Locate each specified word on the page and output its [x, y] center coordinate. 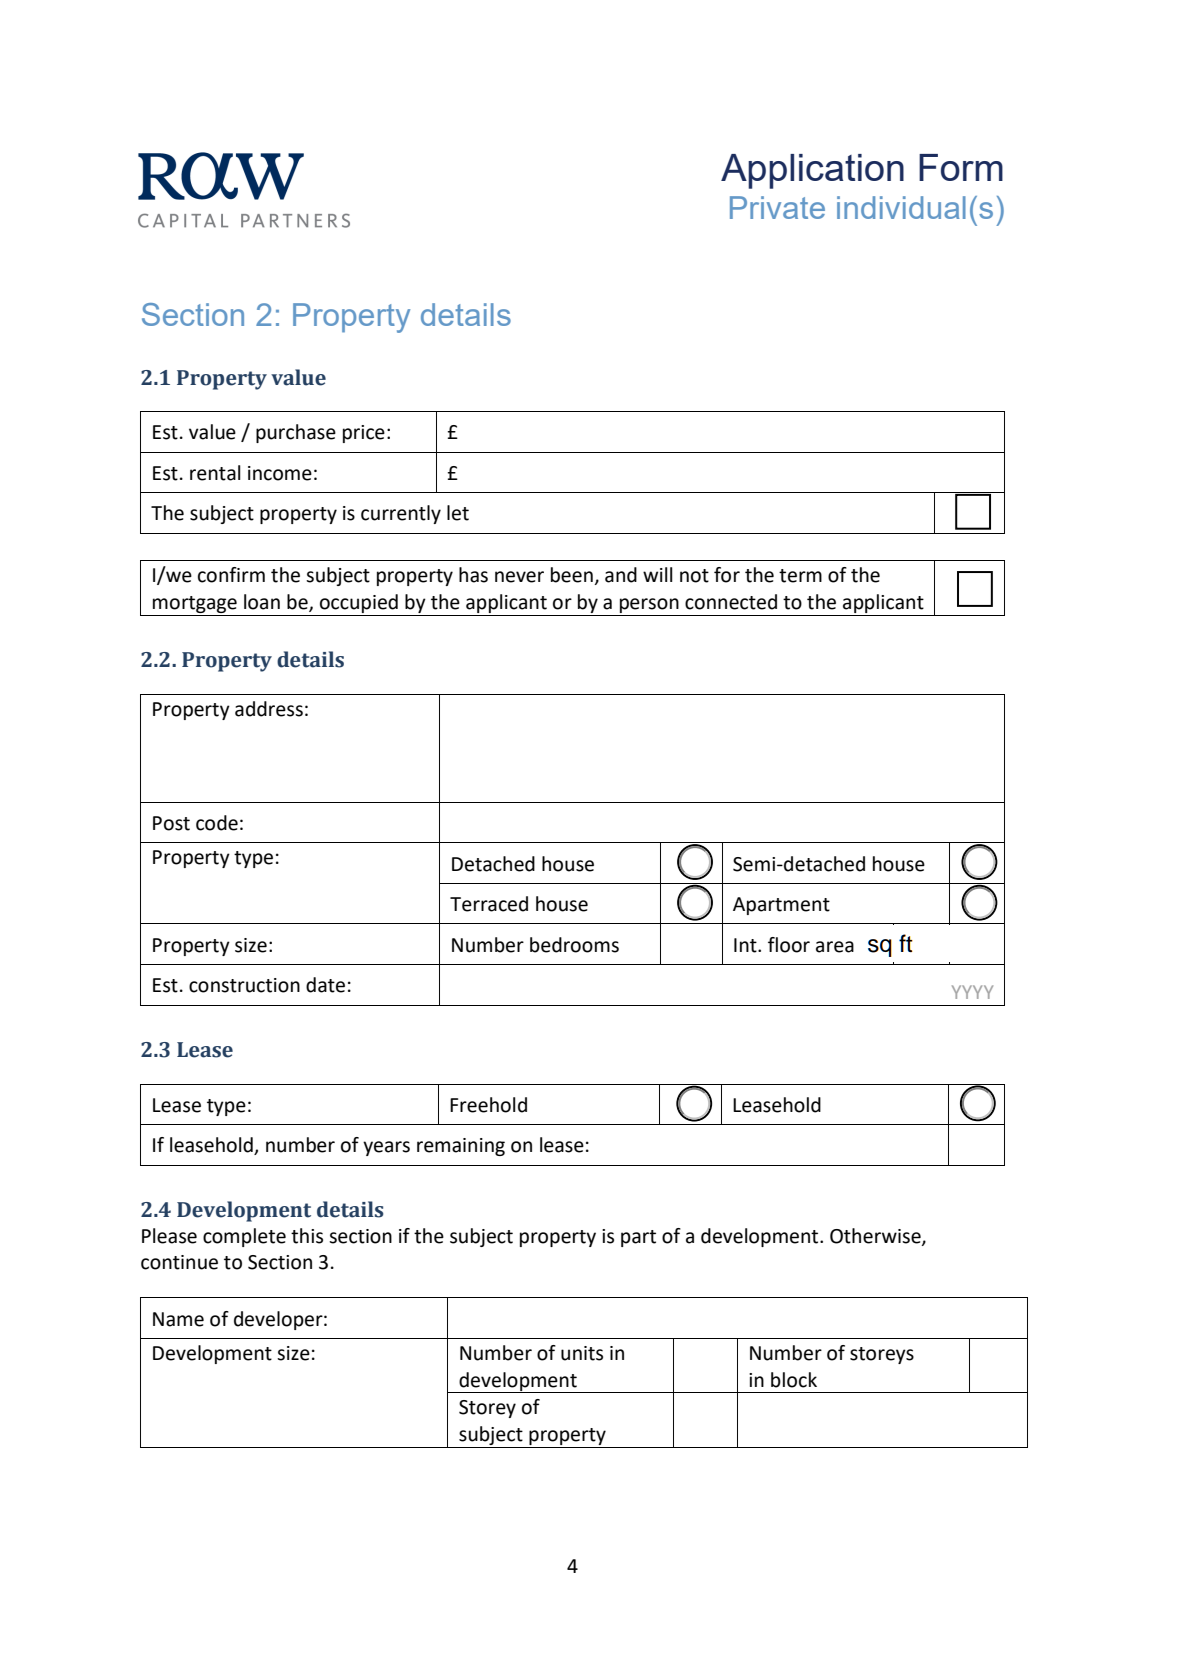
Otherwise [876, 1237]
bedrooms [574, 945]
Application [812, 171]
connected [731, 602]
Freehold [488, 1105]
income [280, 473]
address [269, 709]
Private [777, 207]
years [386, 1148]
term [800, 576]
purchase [296, 433]
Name [178, 1319]
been [572, 575]
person [649, 605]
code [217, 823]
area [835, 947]
